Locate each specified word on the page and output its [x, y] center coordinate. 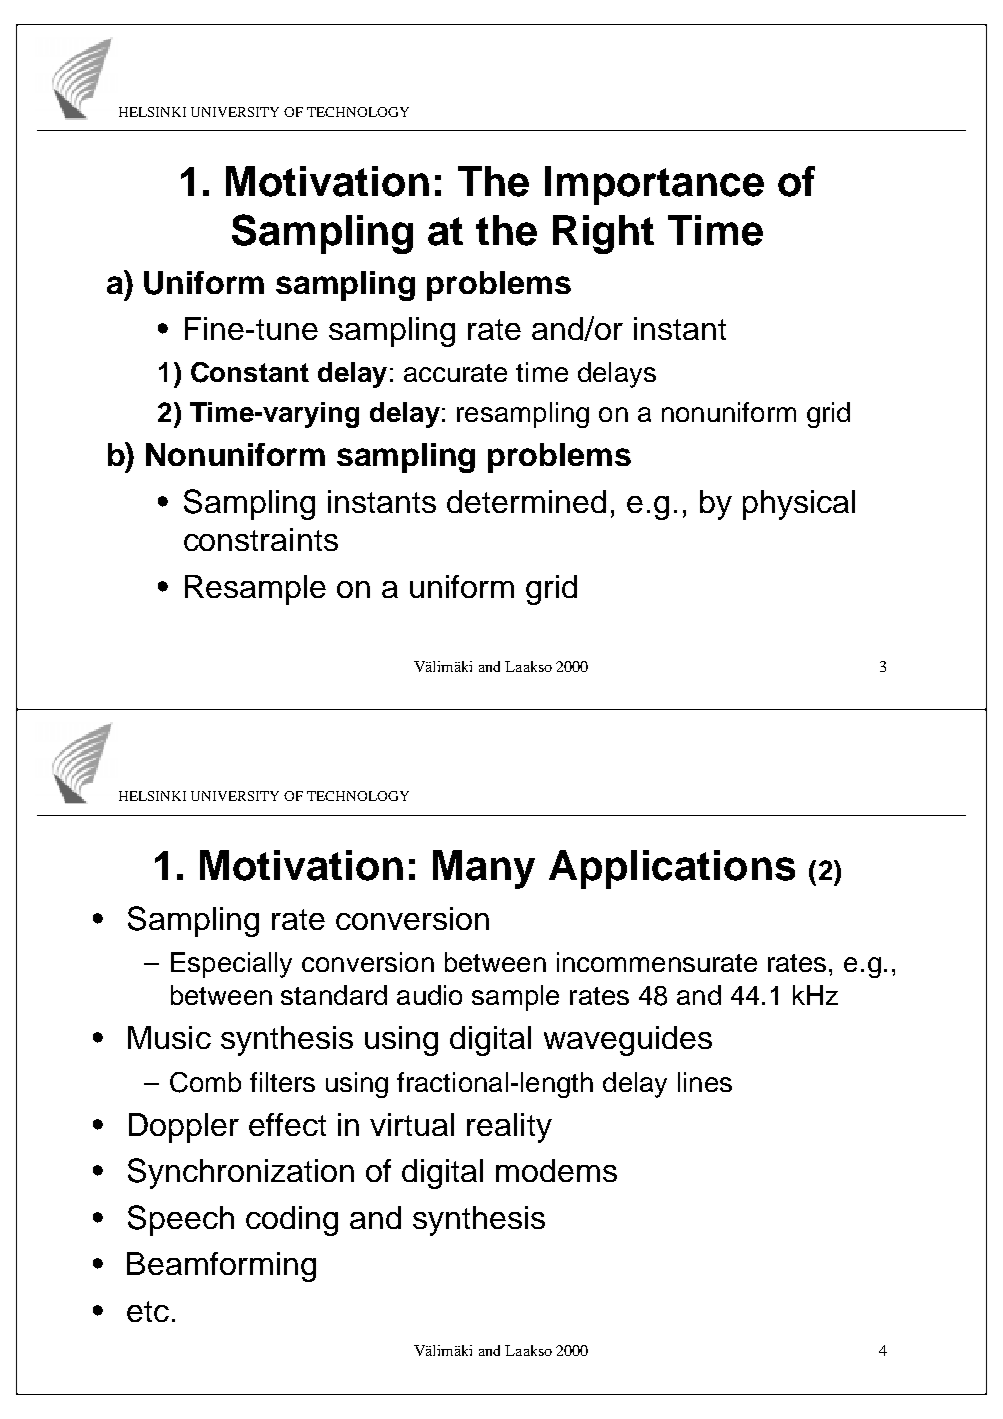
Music [169, 1037]
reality [509, 1128]
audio [429, 995]
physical [799, 505]
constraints [261, 539]
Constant [250, 372]
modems [556, 1170]
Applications [672, 869]
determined [526, 501]
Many [484, 869]
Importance [654, 185]
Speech [181, 1220]
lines [705, 1082]
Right [603, 234]
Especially [231, 965]
